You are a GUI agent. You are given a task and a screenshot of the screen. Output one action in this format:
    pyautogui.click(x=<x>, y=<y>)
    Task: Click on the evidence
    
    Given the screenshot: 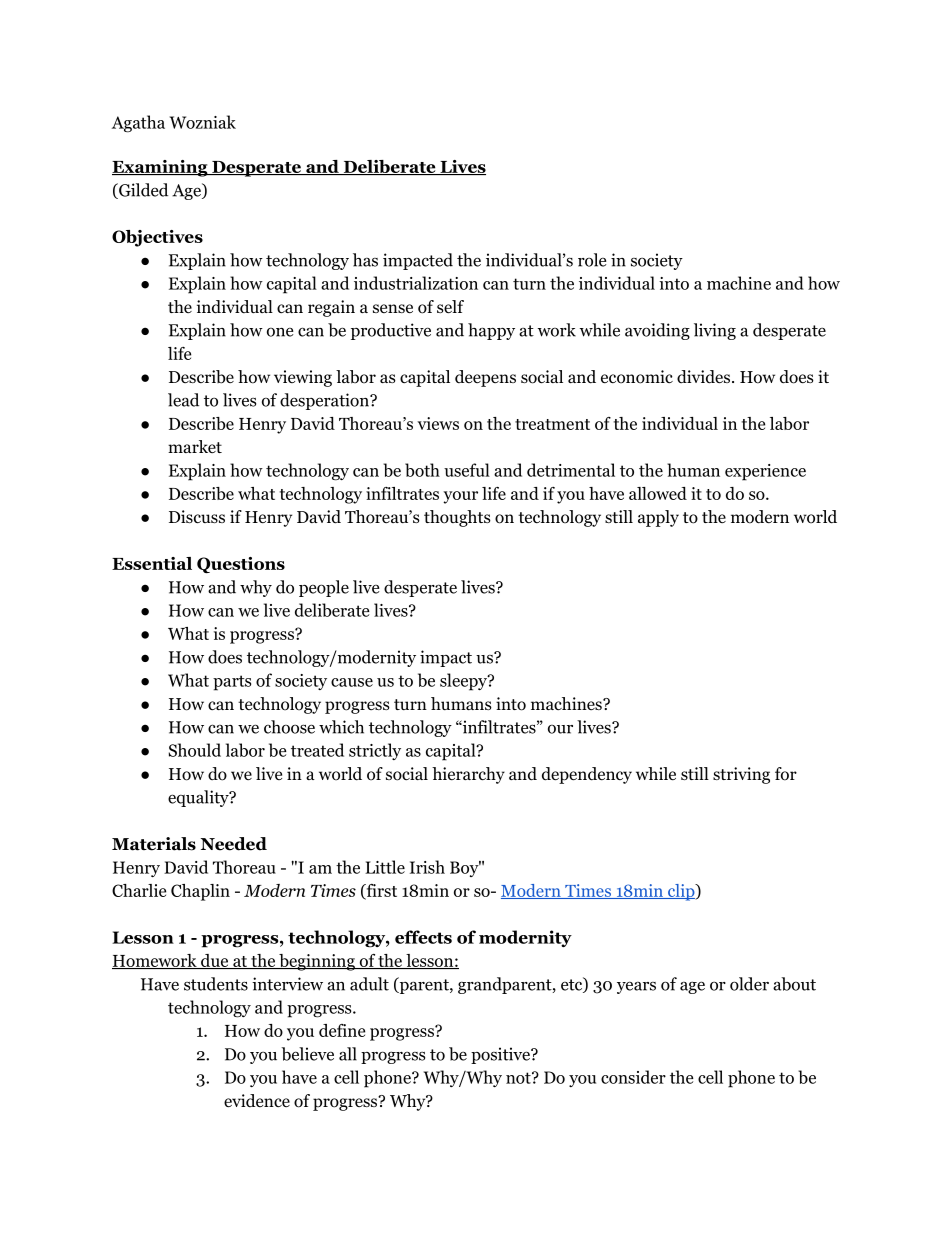 What is the action you would take?
    pyautogui.click(x=257, y=1101)
